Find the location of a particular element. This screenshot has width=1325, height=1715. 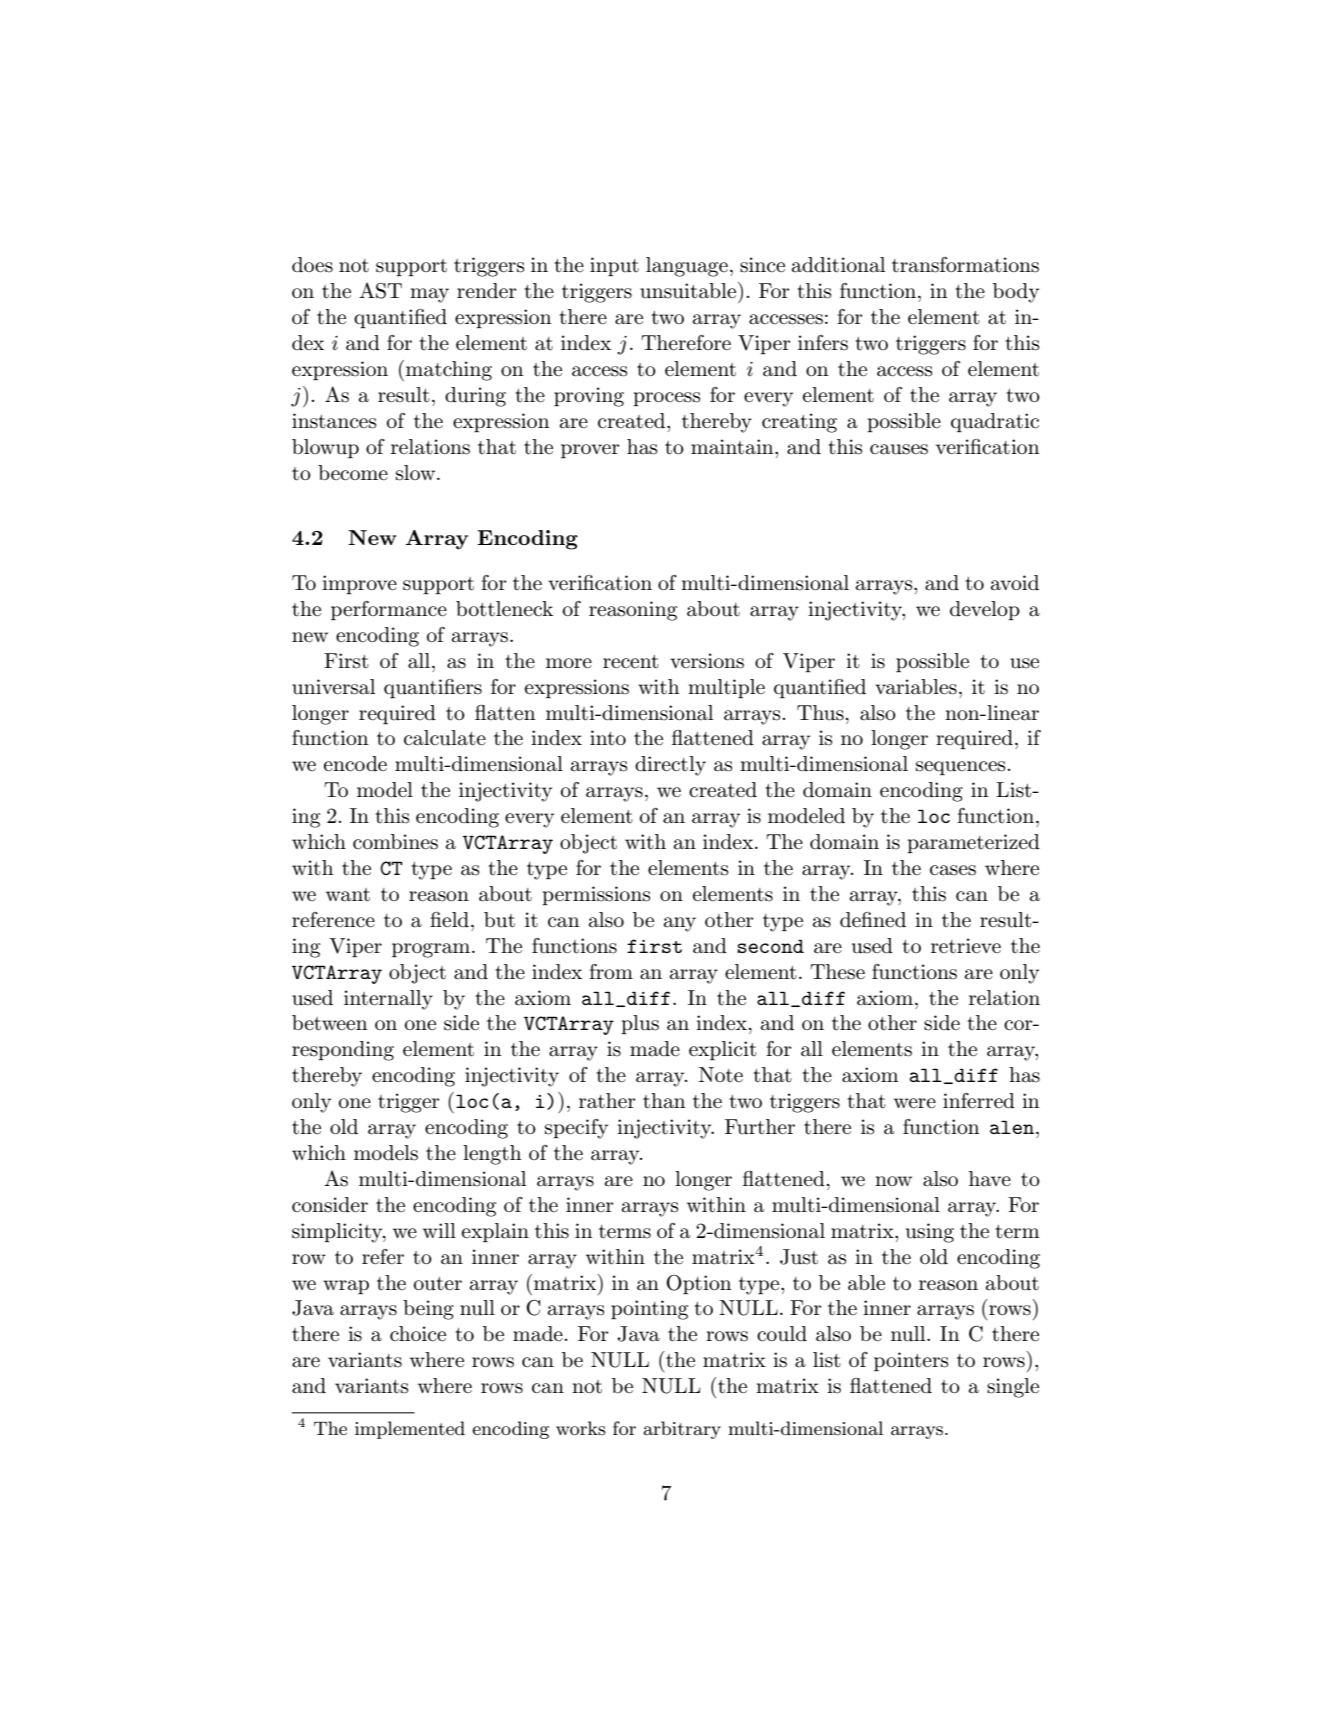

implemented is located at coordinates (410, 1430).
